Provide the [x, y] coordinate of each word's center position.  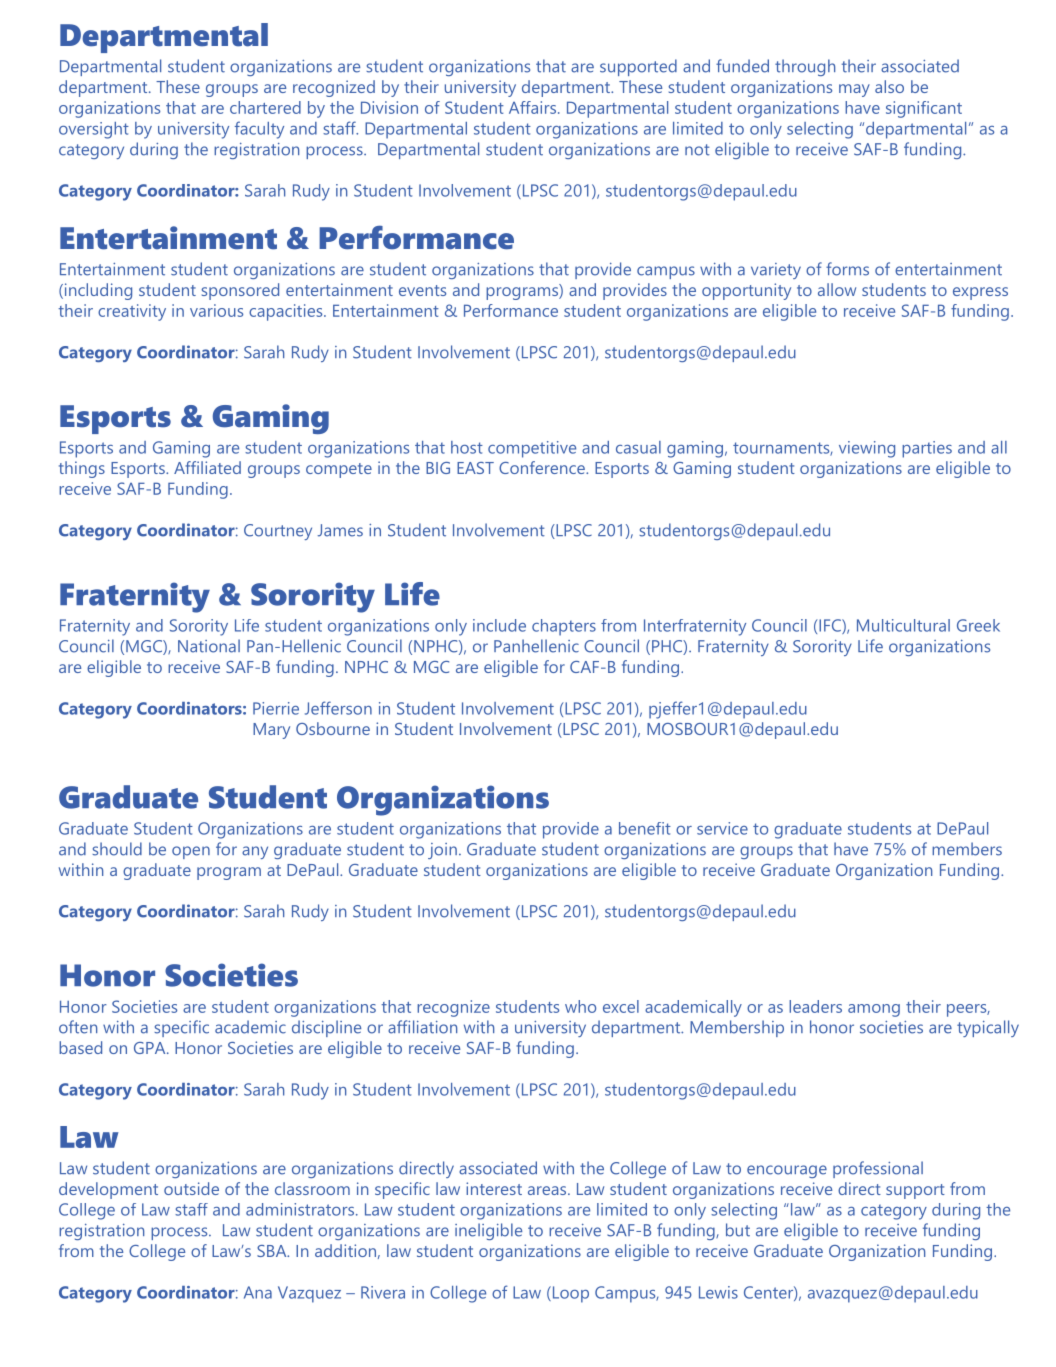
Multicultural [903, 625]
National [209, 646]
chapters [564, 627]
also [889, 86]
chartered [265, 107]
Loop [569, 1294]
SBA [273, 1251]
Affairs [534, 107]
